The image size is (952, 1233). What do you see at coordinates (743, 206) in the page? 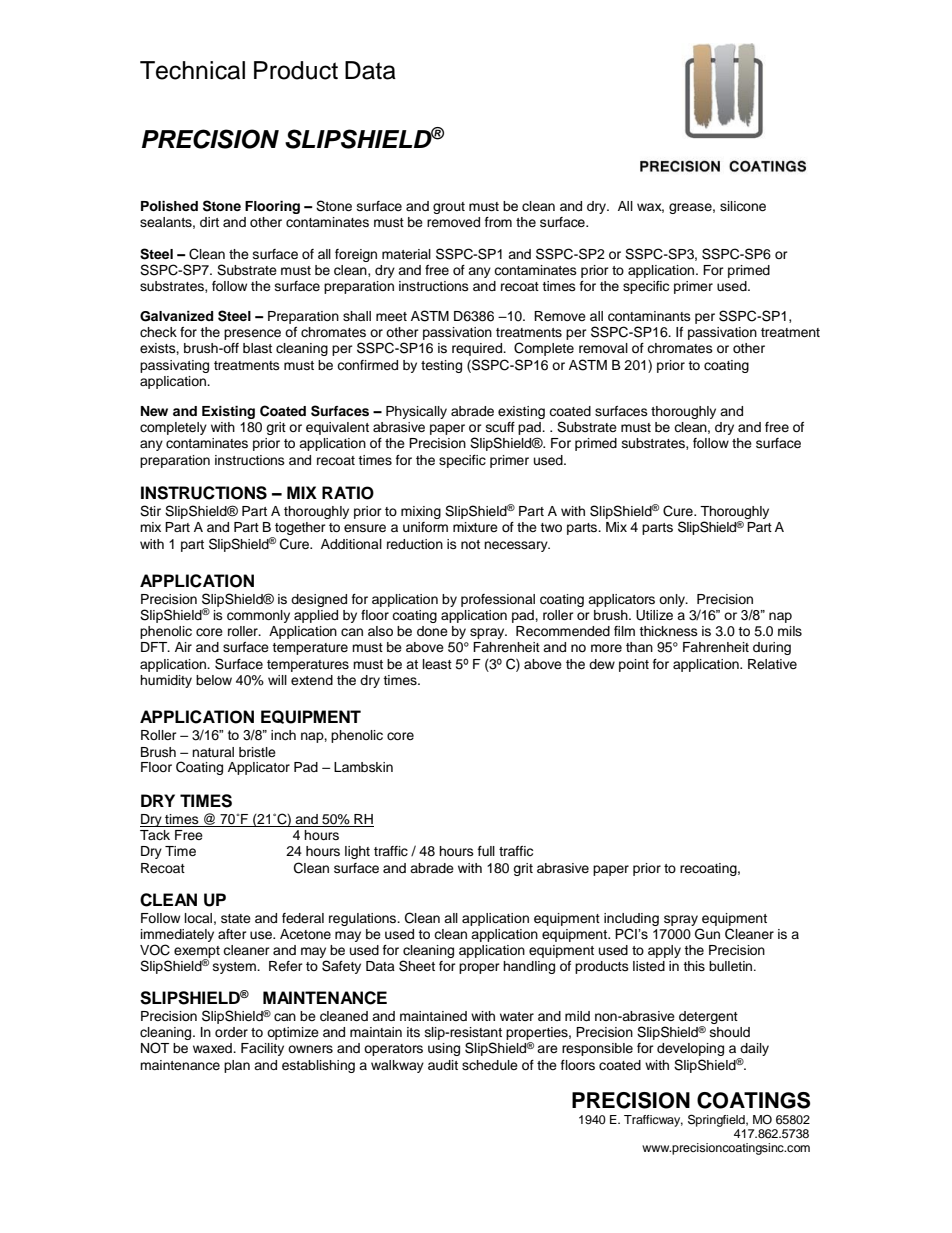
I see `silicone` at bounding box center [743, 206].
